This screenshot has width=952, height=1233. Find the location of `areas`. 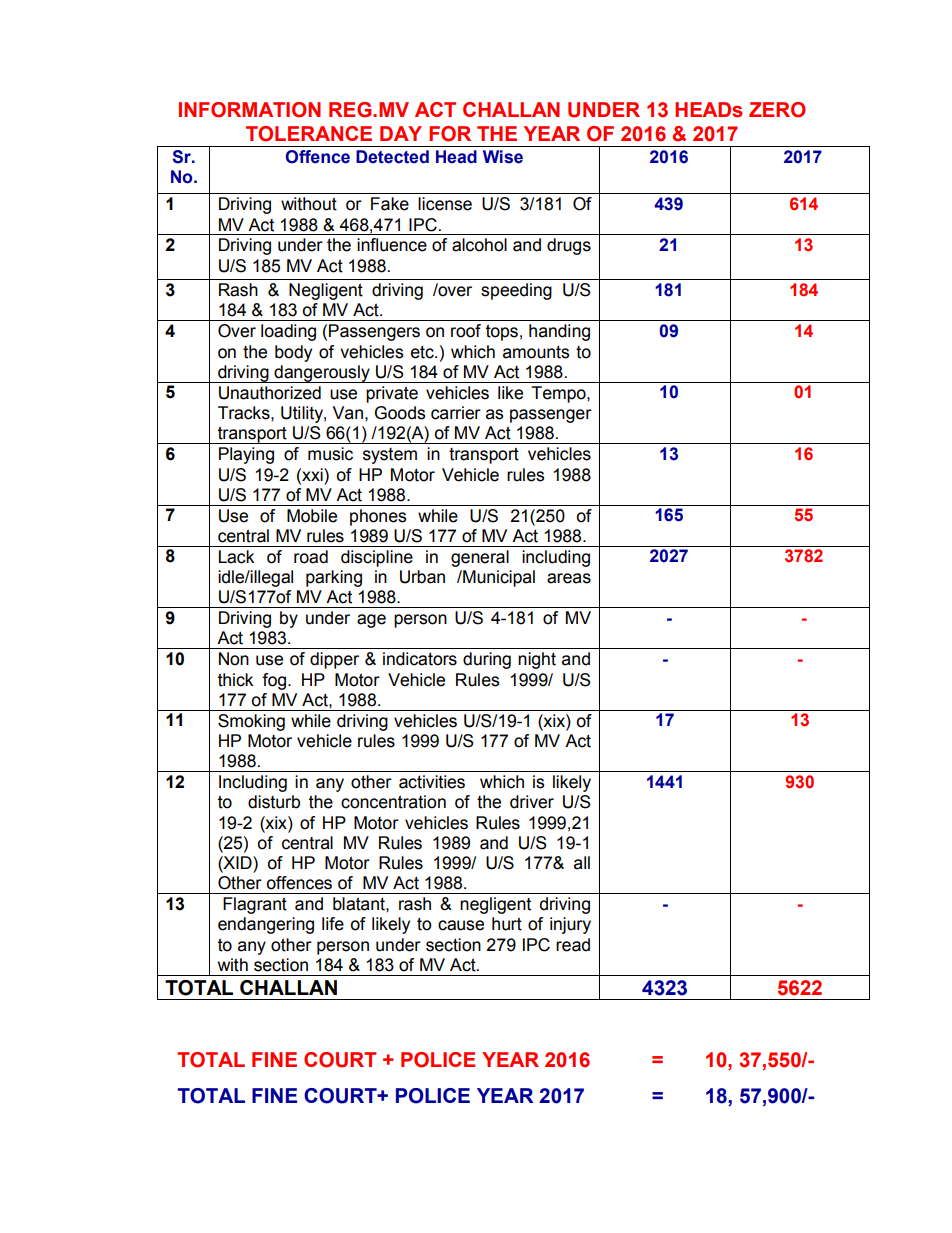

areas is located at coordinates (569, 578).
